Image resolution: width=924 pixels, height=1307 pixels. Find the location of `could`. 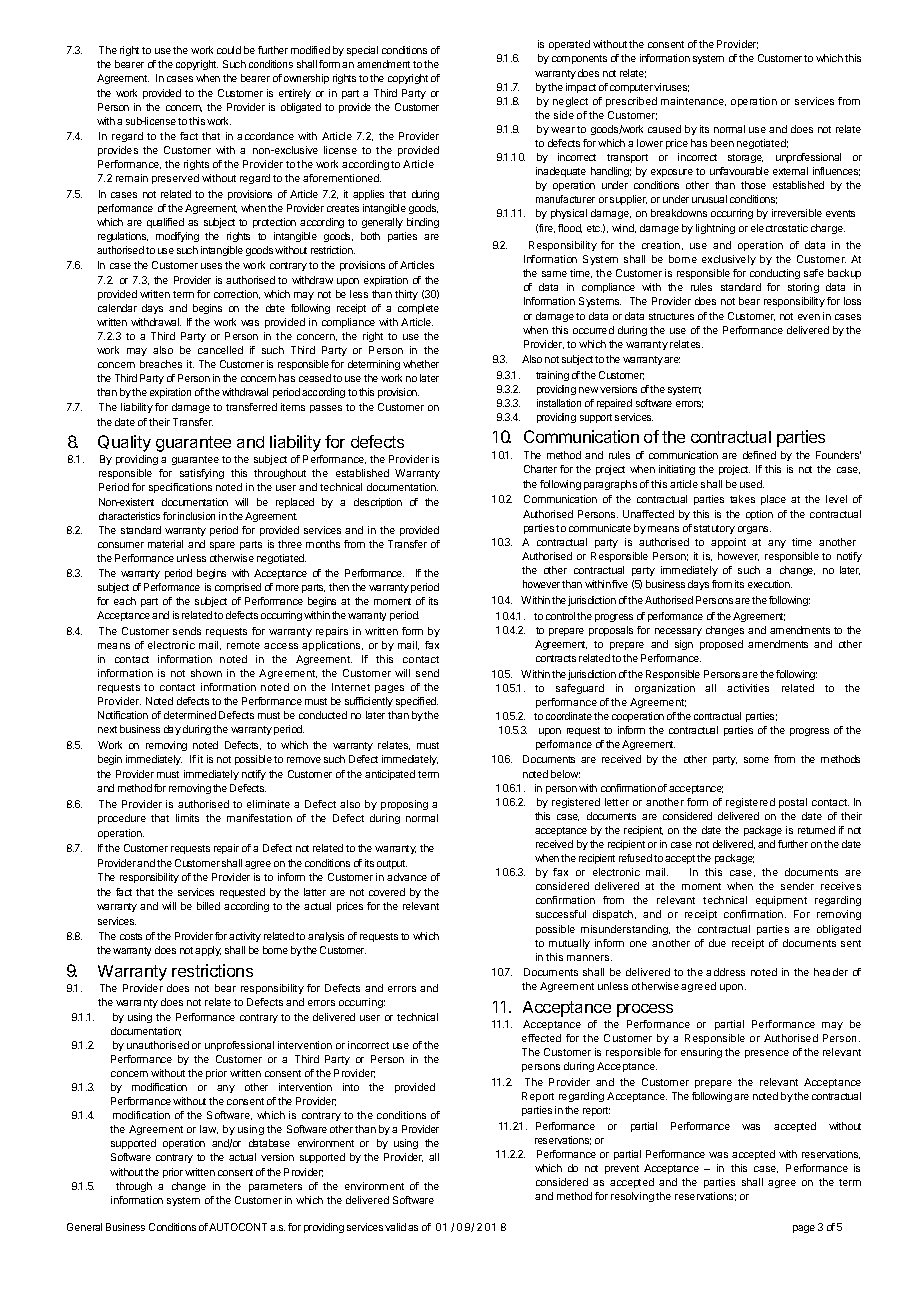

could is located at coordinates (229, 50).
